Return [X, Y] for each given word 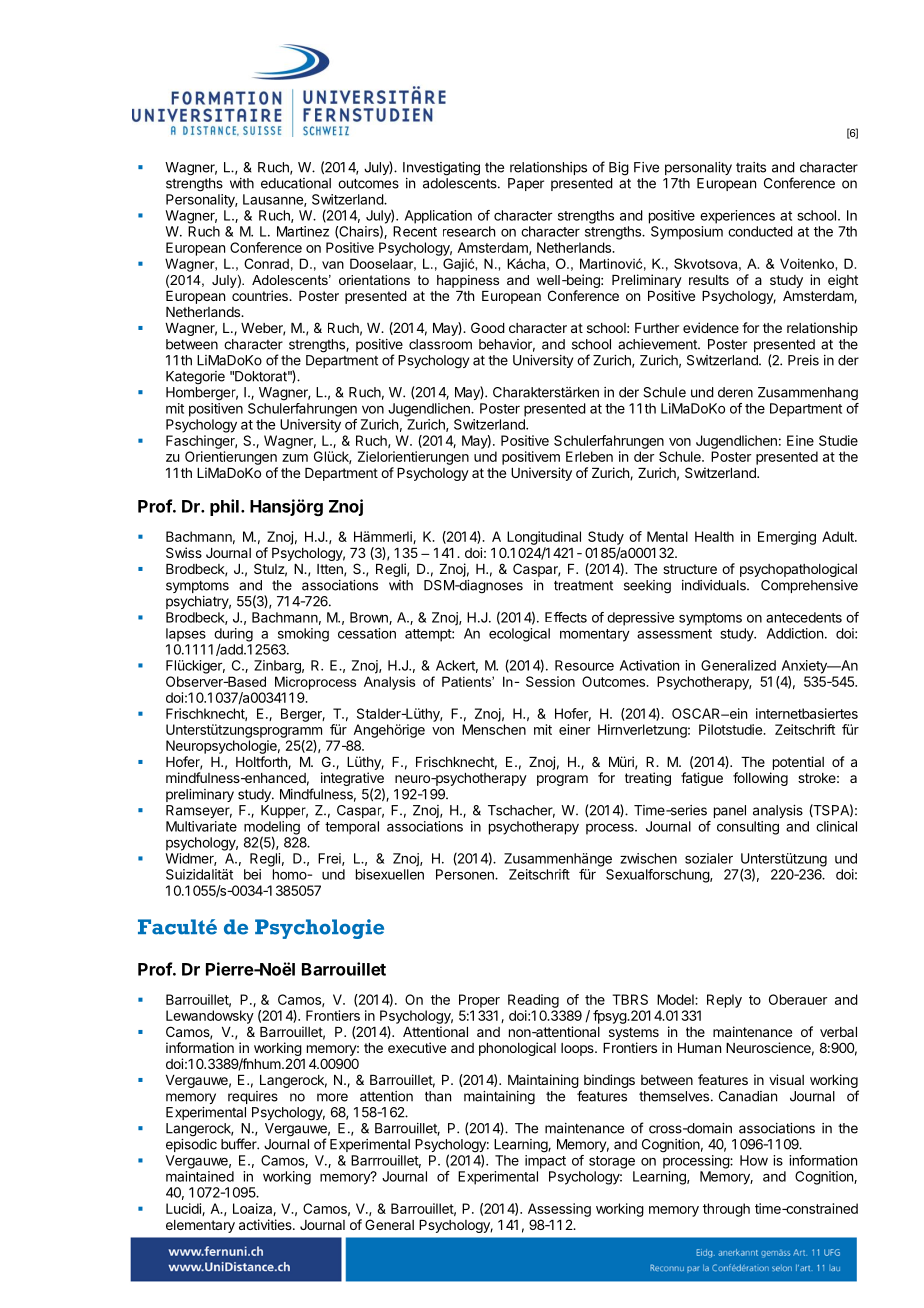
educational [296, 183]
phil [224, 507]
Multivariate [201, 826]
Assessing [559, 1210]
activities [266, 1224]
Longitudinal [544, 538]
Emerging [787, 538]
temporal [352, 828]
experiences [737, 217]
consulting [748, 828]
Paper [526, 184]
